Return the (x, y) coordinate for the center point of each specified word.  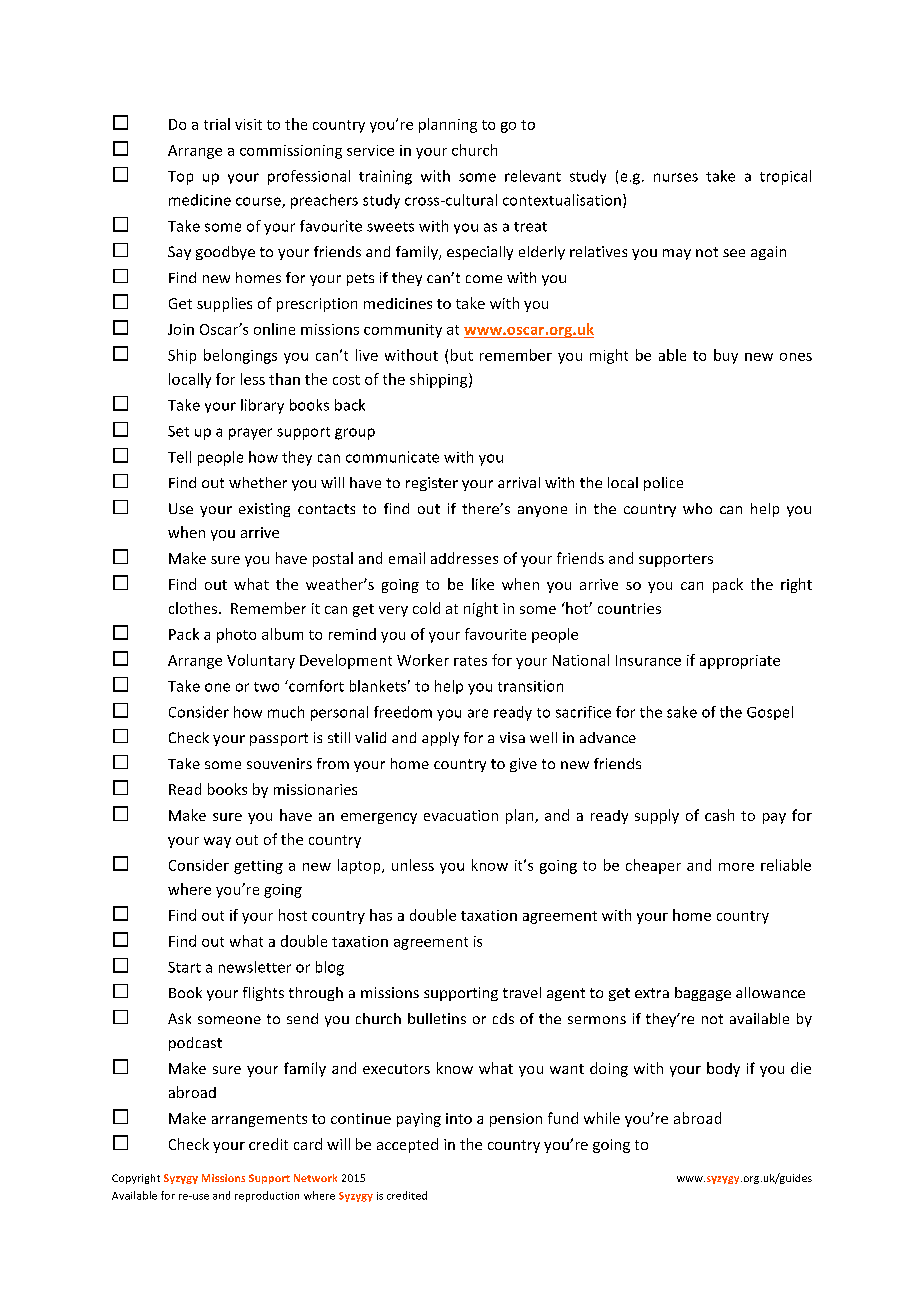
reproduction (267, 1196)
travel (522, 992)
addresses (464, 558)
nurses (676, 177)
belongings (240, 356)
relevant (533, 176)
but (462, 355)
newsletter (255, 967)
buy (726, 356)
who (697, 508)
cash (719, 815)
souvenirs (279, 763)
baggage (703, 994)
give (523, 765)
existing (264, 510)
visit (248, 124)
